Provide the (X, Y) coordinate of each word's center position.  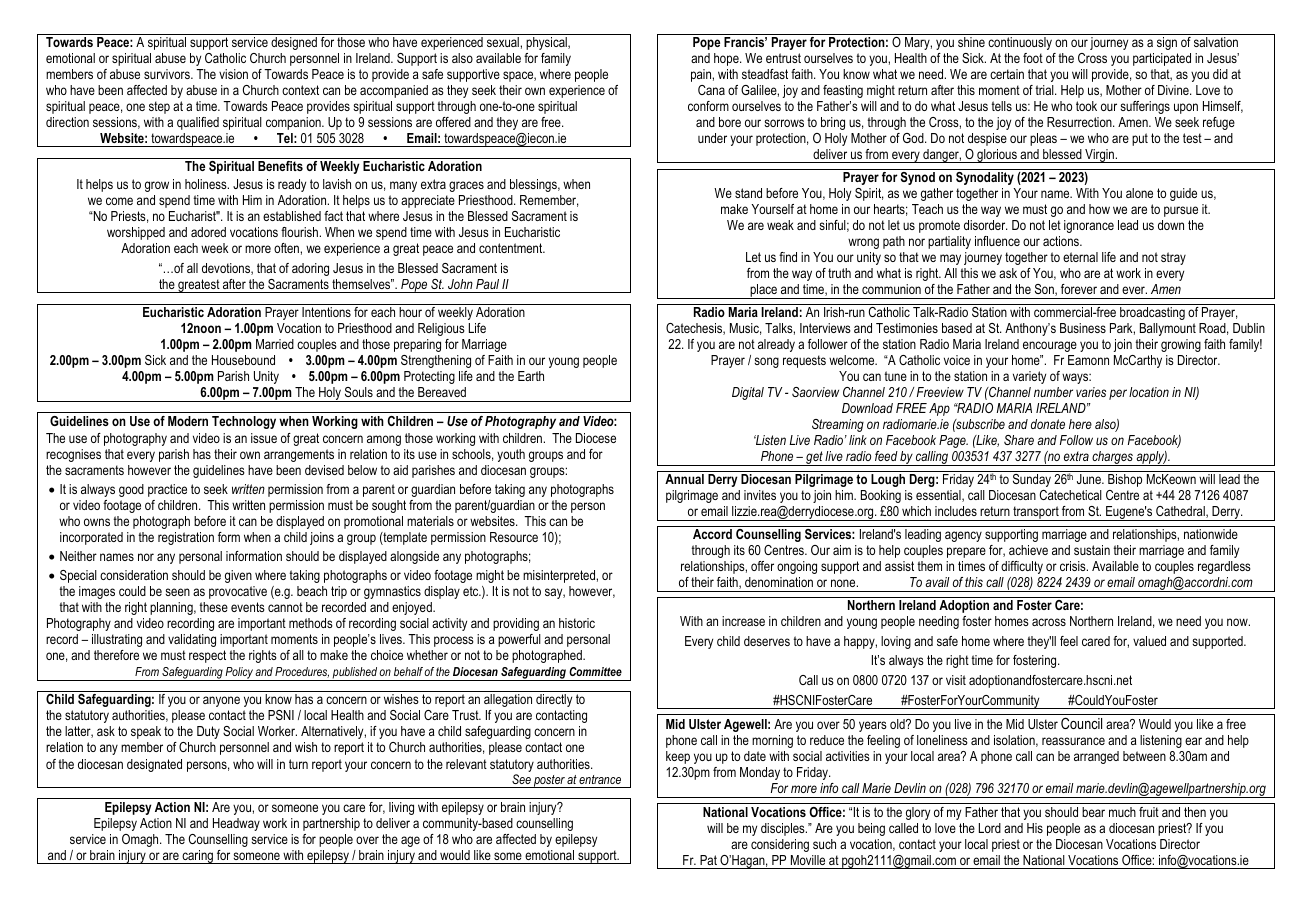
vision (233, 74)
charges (1112, 458)
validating (192, 640)
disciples (784, 829)
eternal (1080, 257)
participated (1162, 59)
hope (727, 59)
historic (577, 623)
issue (264, 438)
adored (208, 232)
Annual (684, 479)
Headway (236, 824)
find (788, 257)
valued (1149, 641)
